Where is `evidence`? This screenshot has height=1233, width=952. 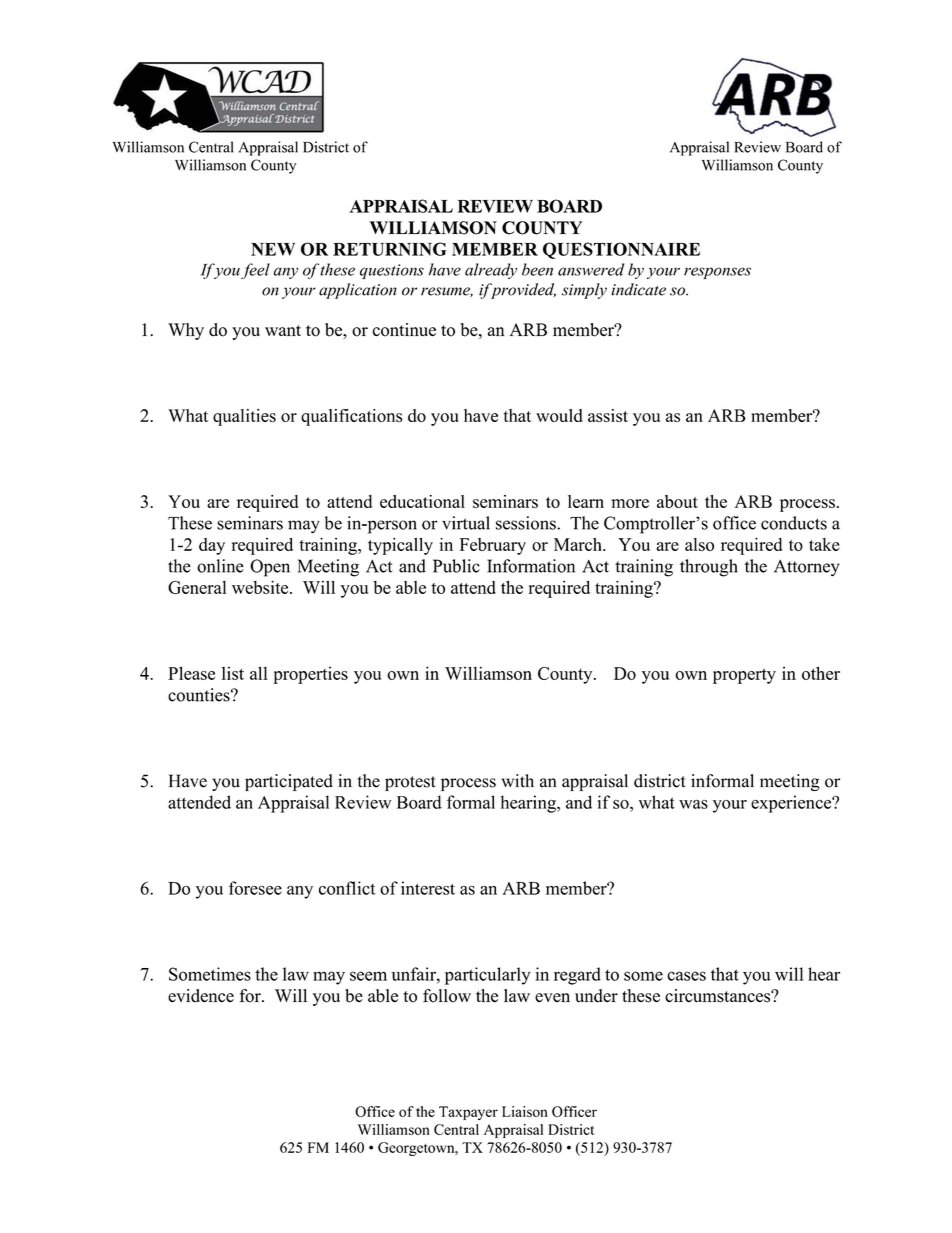 evidence is located at coordinates (201, 996).
